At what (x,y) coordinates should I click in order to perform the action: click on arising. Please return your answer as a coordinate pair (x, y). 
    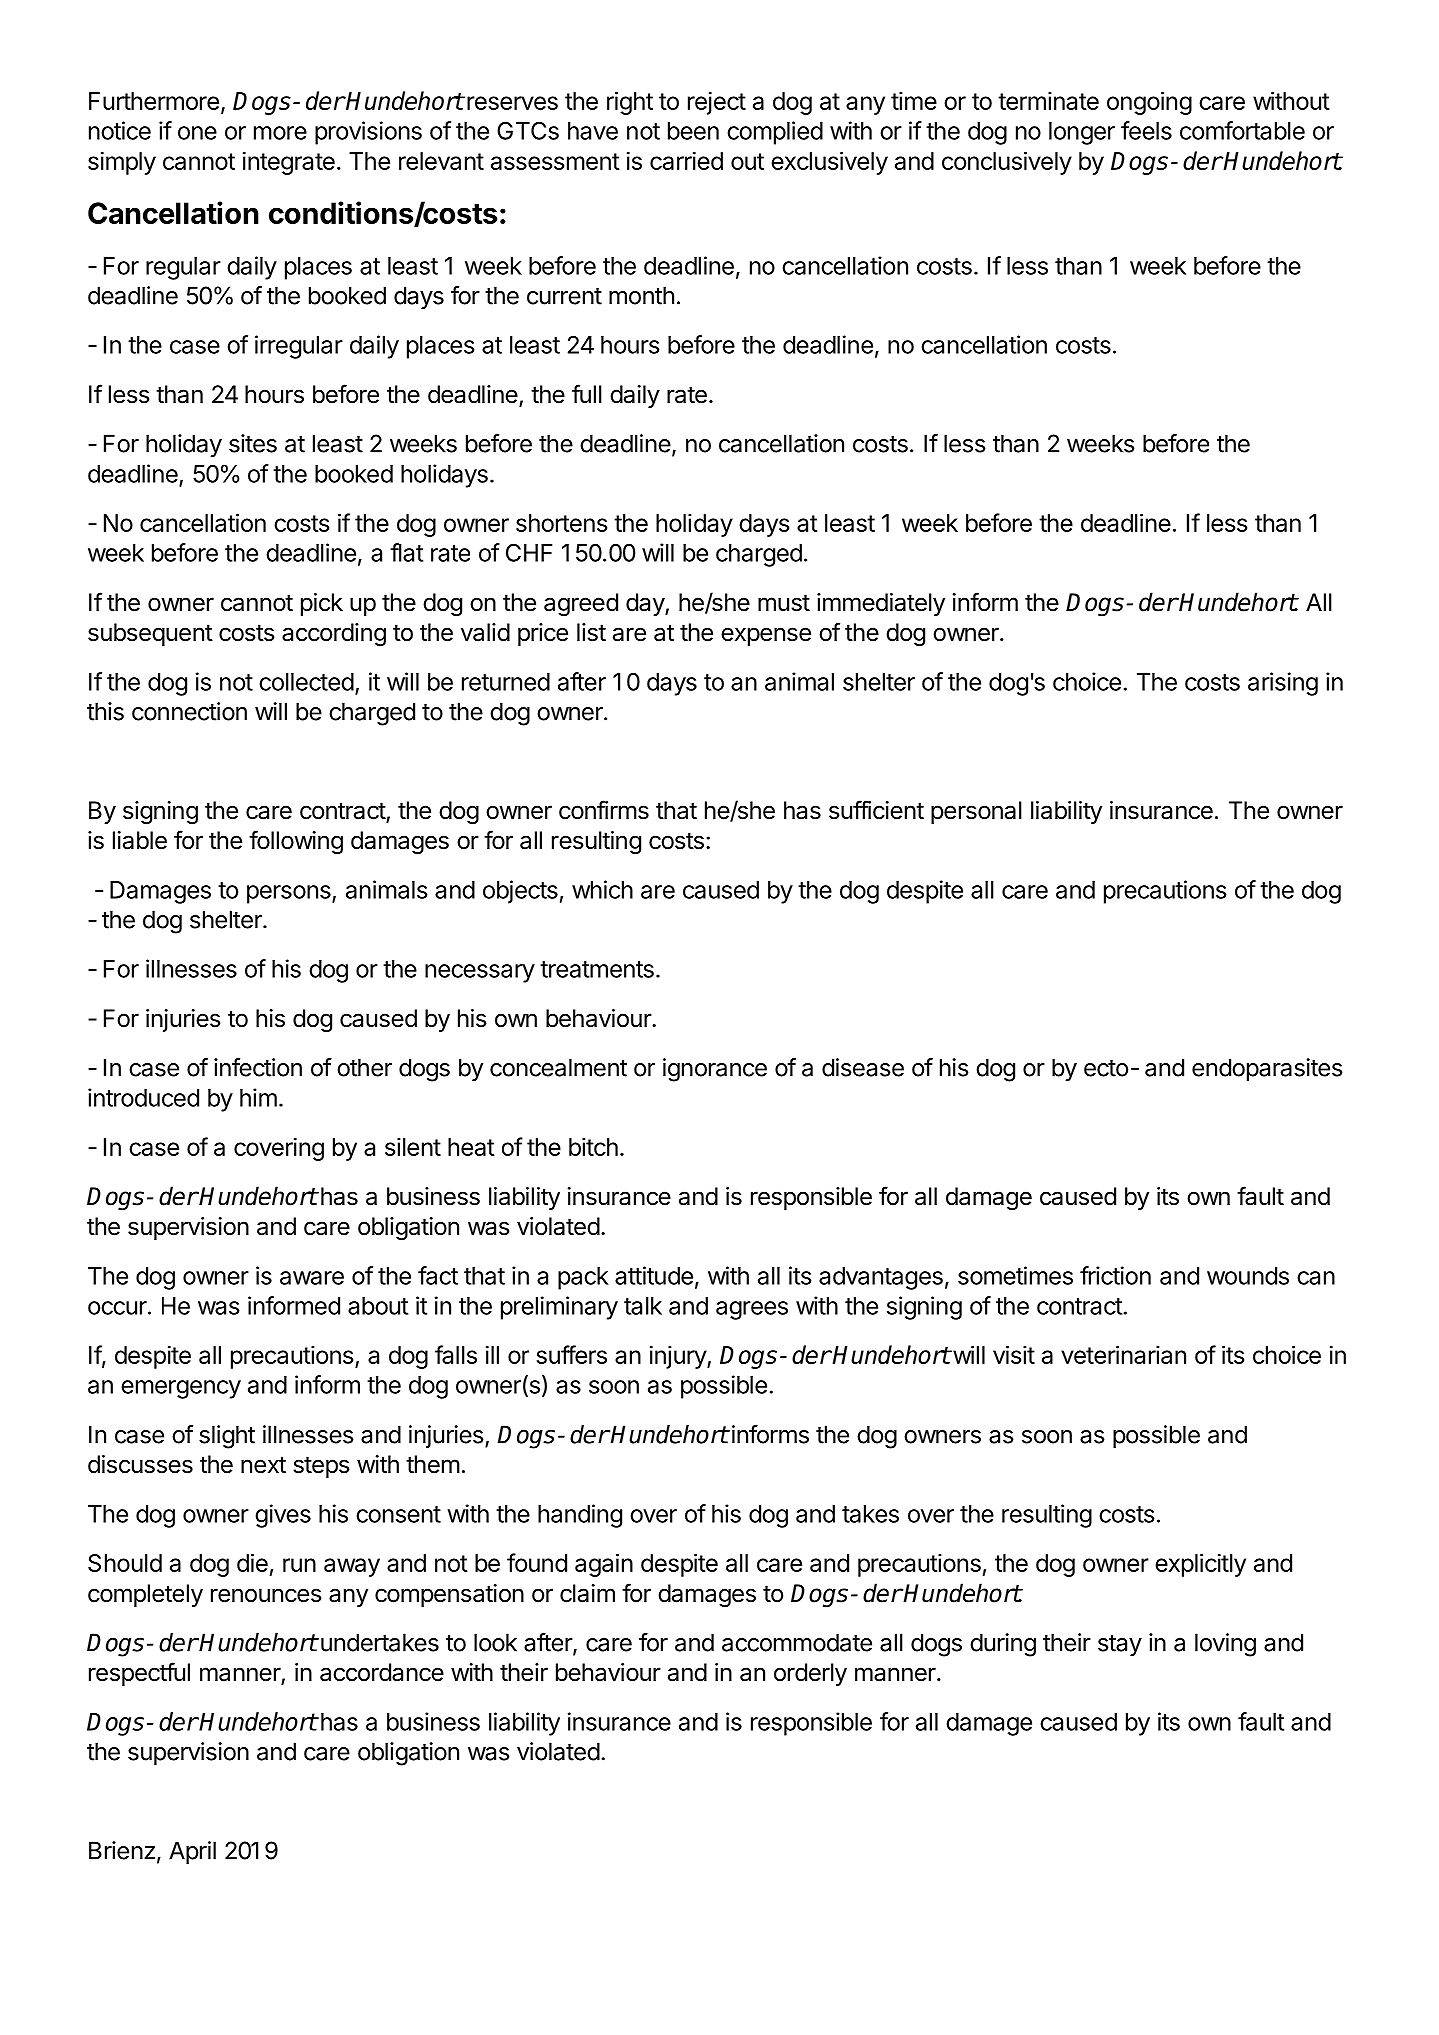
    Looking at the image, I should click on (1283, 684).
